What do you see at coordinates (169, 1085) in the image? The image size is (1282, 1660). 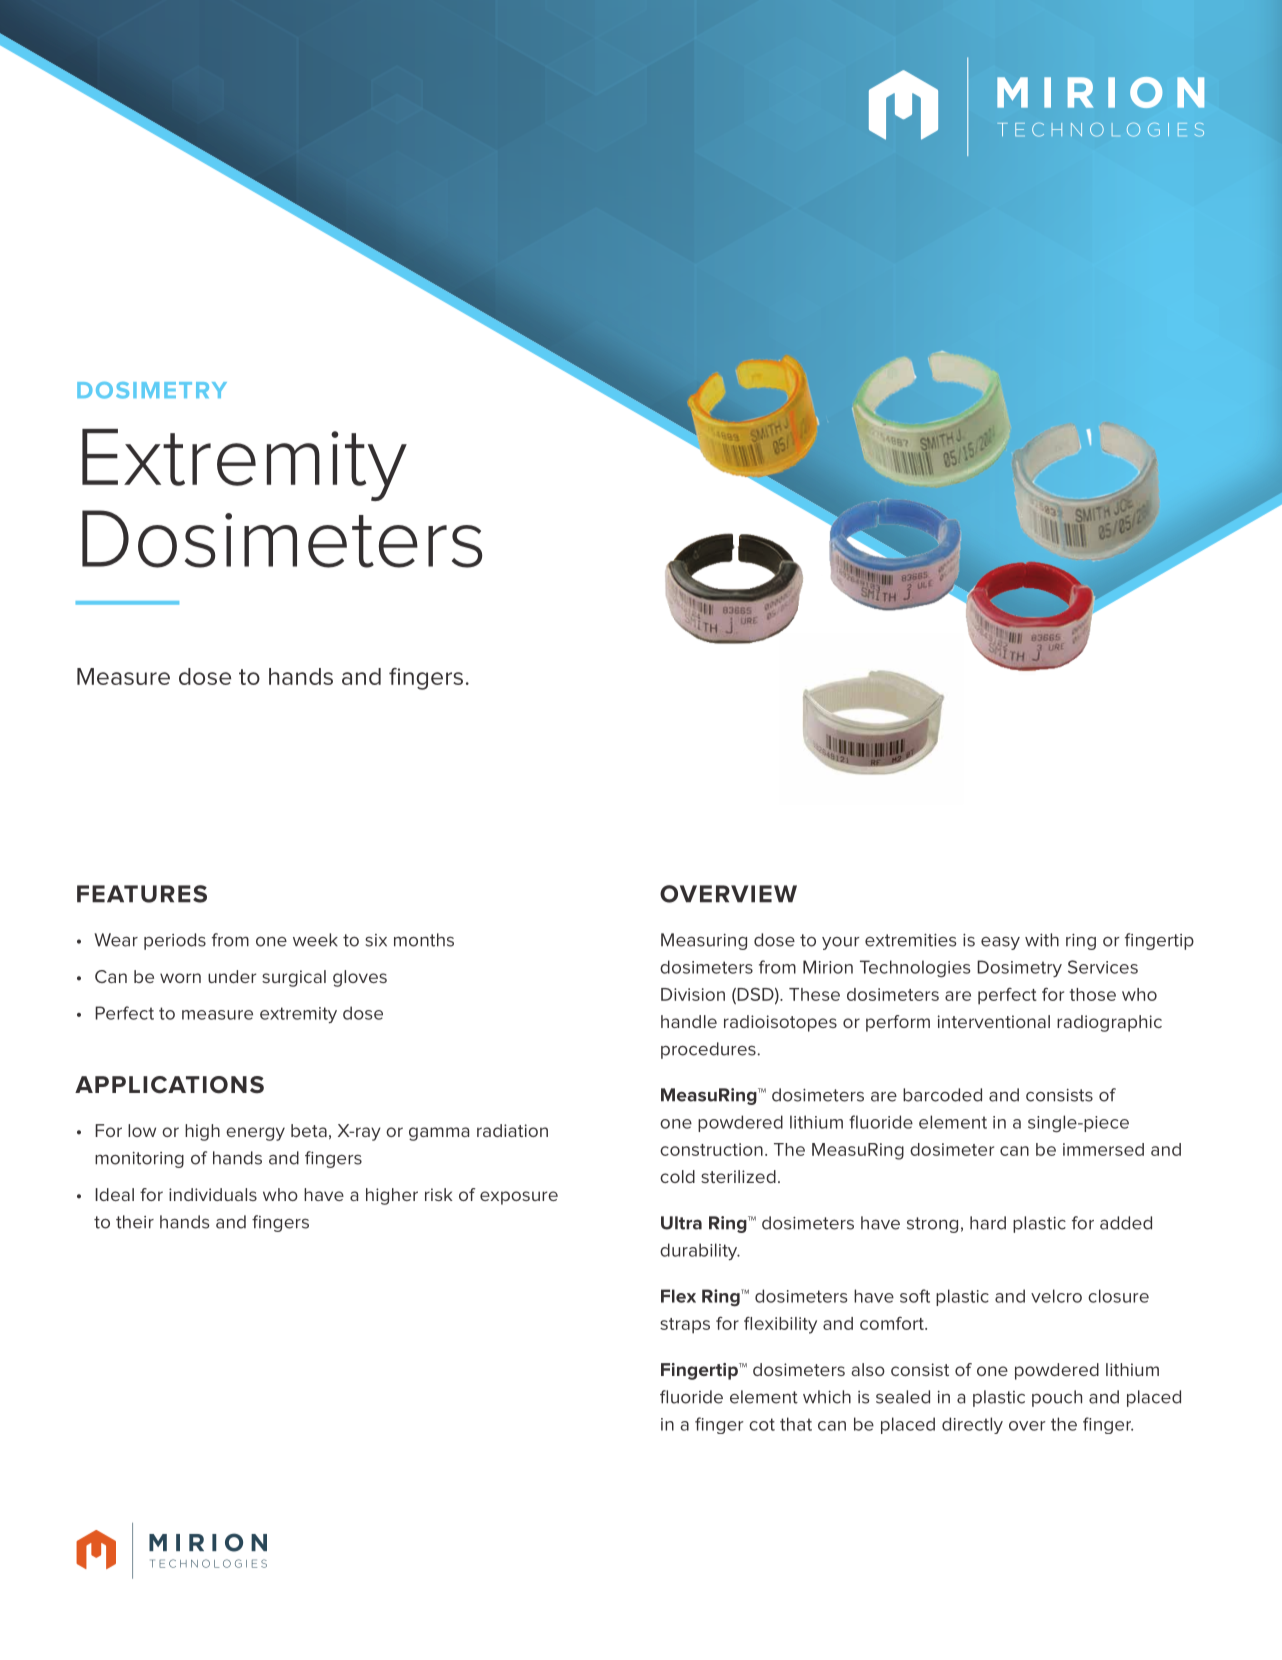 I see `APPLICATIONS` at bounding box center [169, 1085].
